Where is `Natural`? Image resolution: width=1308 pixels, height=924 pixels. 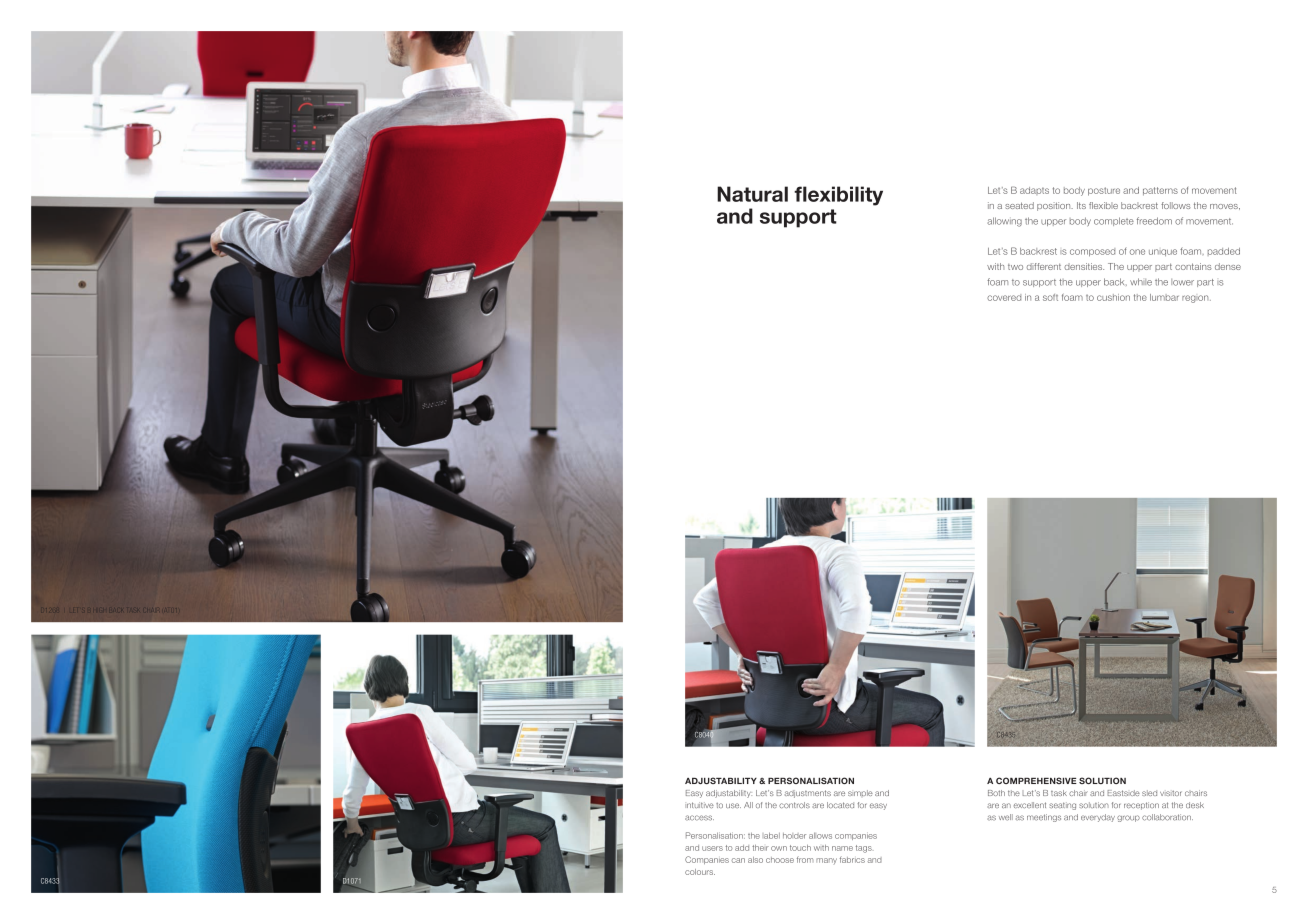 Natural is located at coordinates (752, 194).
